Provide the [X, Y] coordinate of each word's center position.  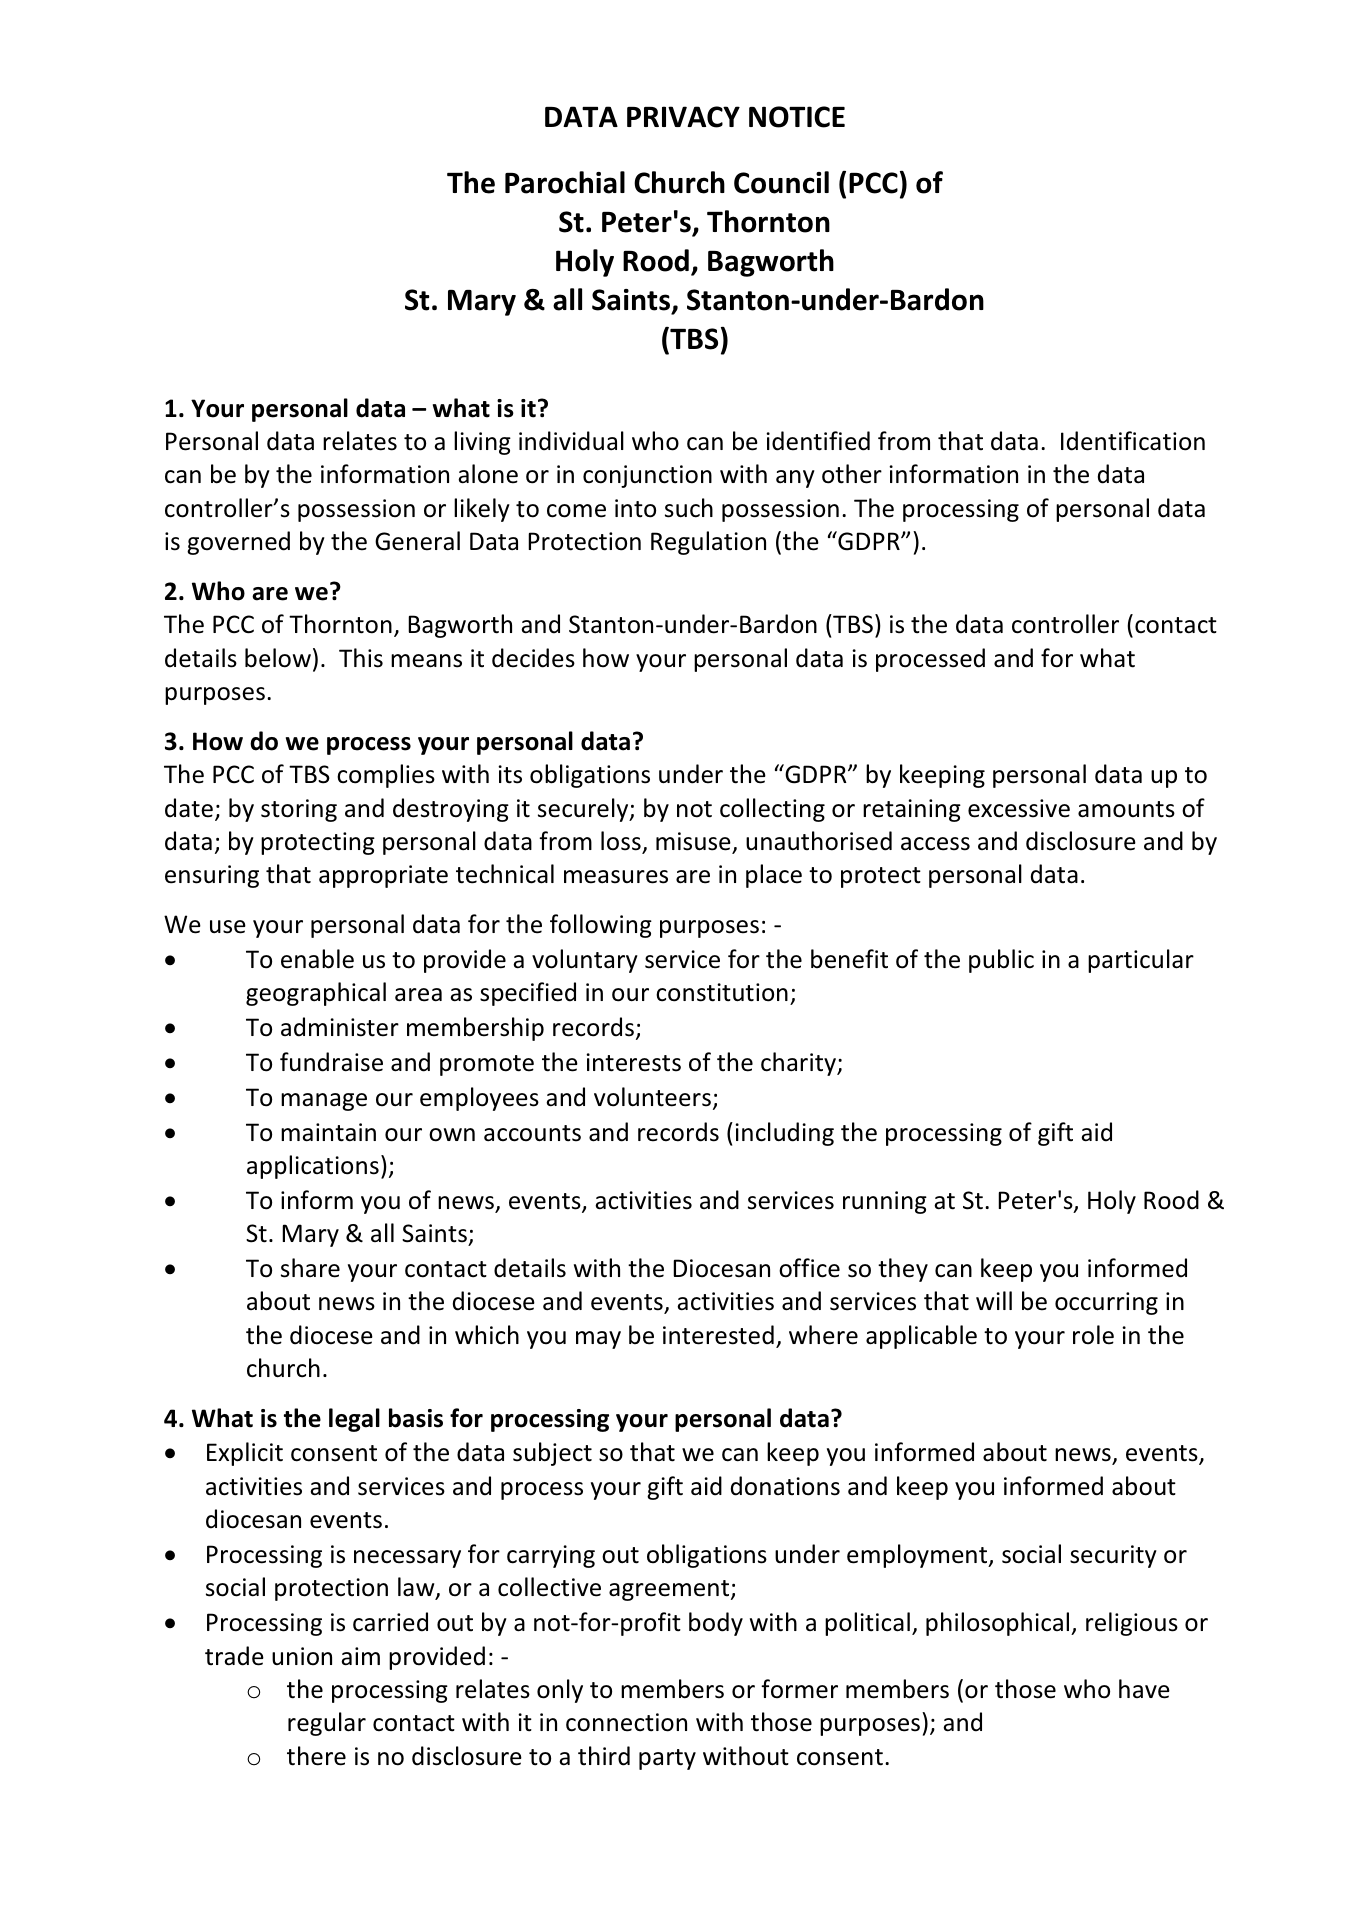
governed [238, 543]
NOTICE [797, 117]
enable [317, 959]
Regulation [708, 543]
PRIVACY [683, 117]
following [601, 926]
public [1001, 961]
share [310, 1268]
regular [327, 1724]
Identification [1133, 441]
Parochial [565, 182]
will [994, 1300]
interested [718, 1335]
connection [626, 1722]
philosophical [999, 1624]
